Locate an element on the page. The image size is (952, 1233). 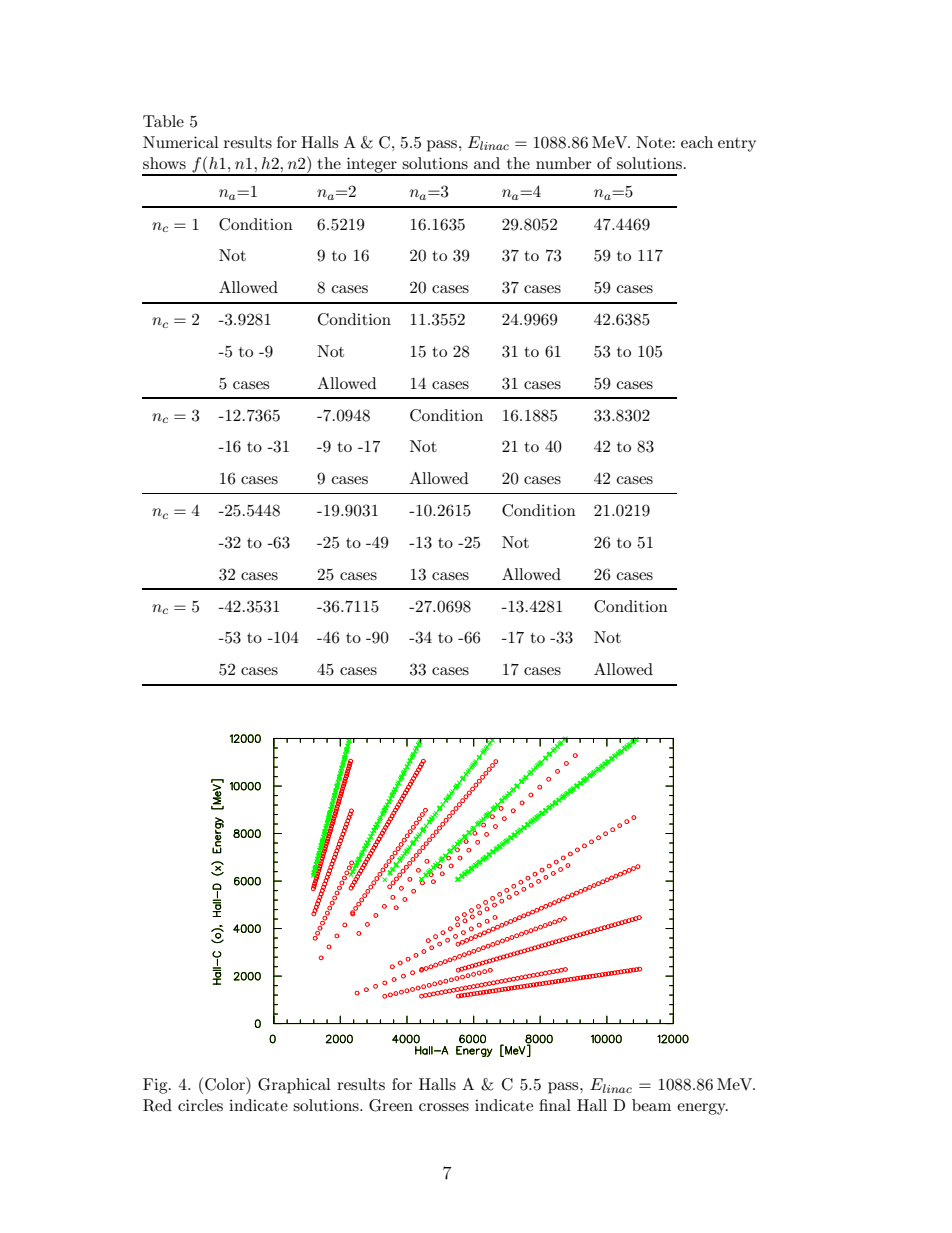
Numerical is located at coordinates (181, 142).
